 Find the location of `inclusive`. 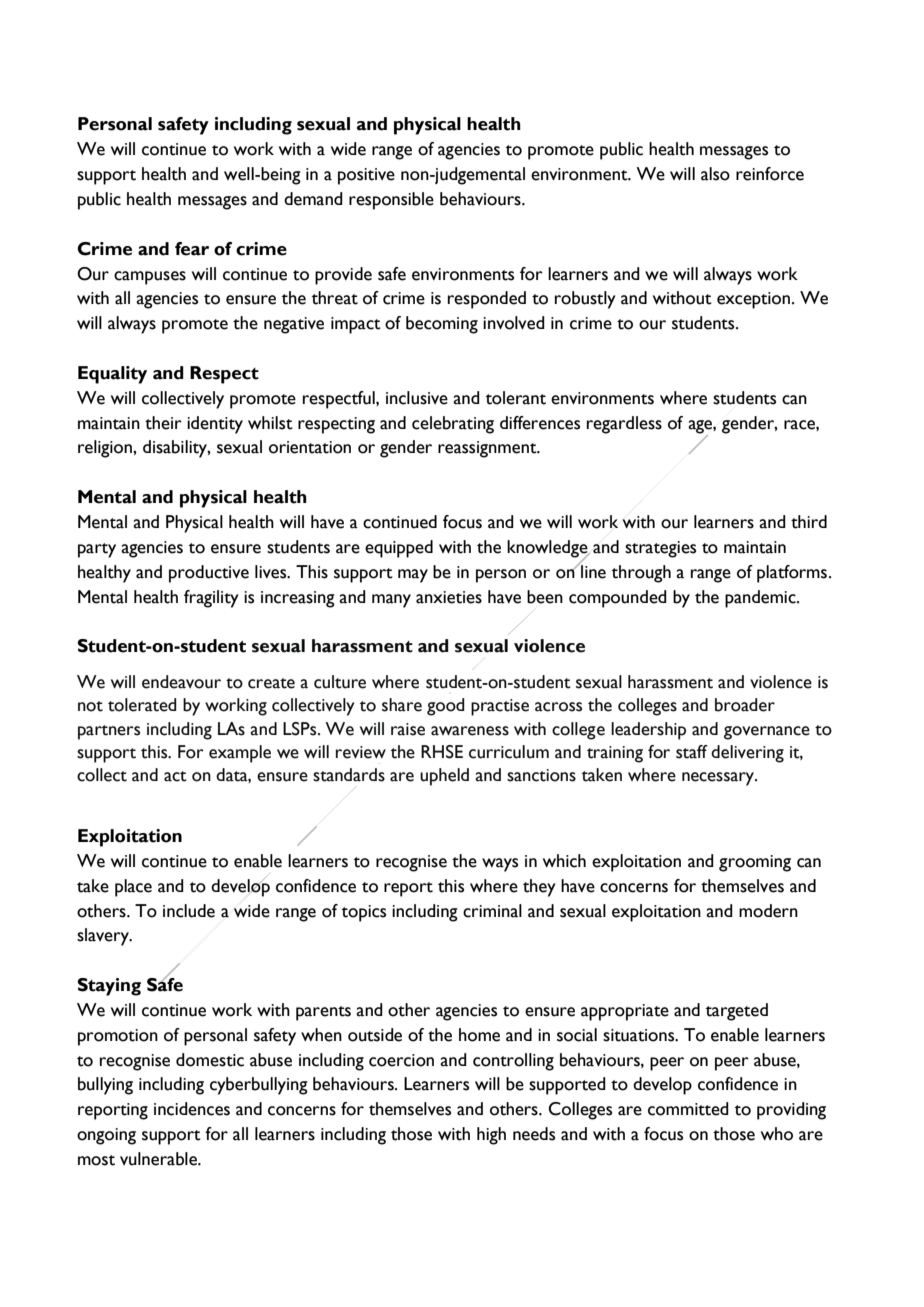

inclusive is located at coordinates (417, 398).
